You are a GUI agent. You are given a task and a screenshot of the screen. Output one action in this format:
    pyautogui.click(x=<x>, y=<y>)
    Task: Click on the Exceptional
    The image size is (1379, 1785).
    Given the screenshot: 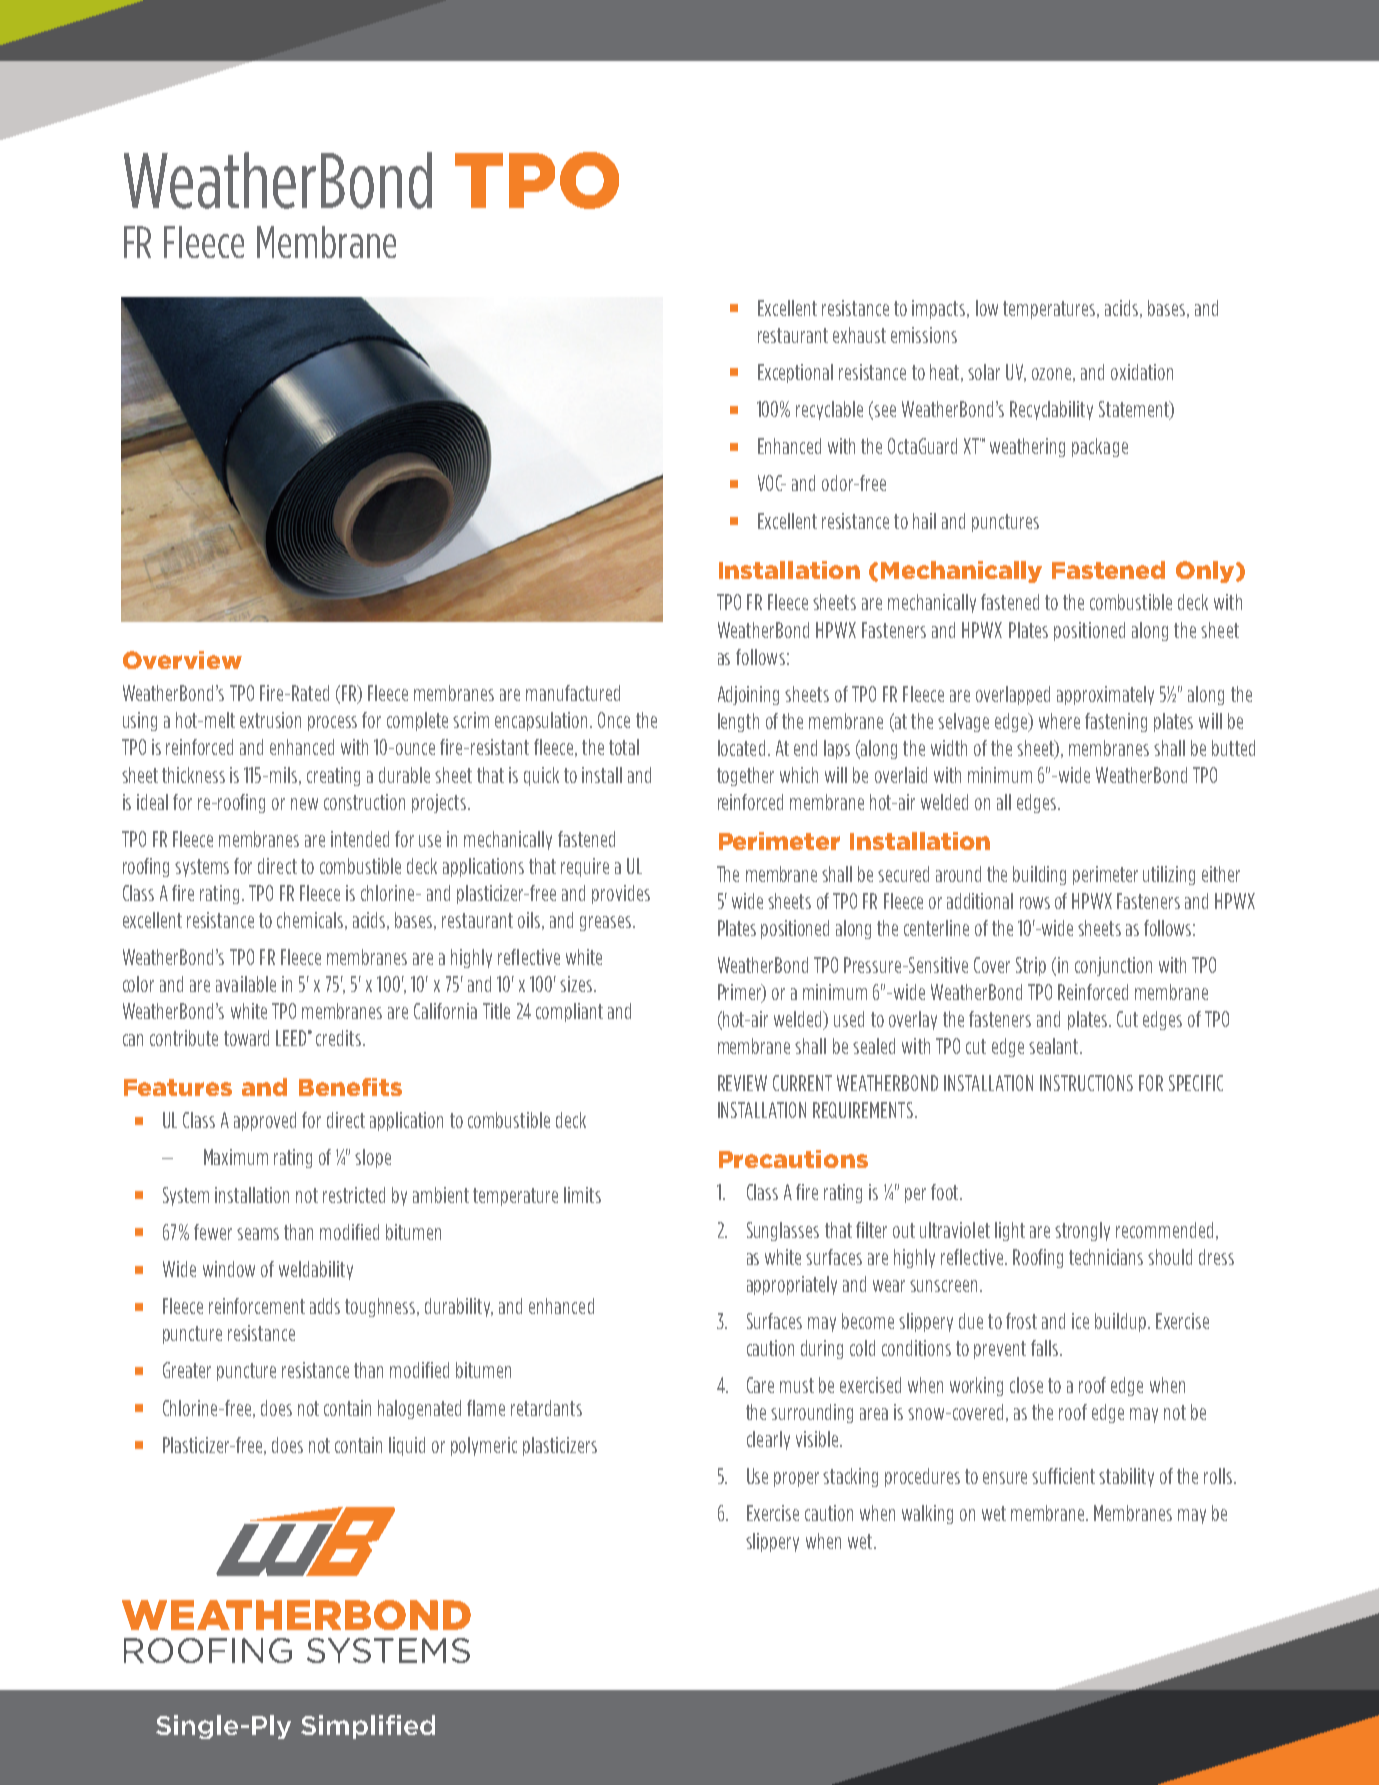 What is the action you would take?
    pyautogui.click(x=795, y=373)
